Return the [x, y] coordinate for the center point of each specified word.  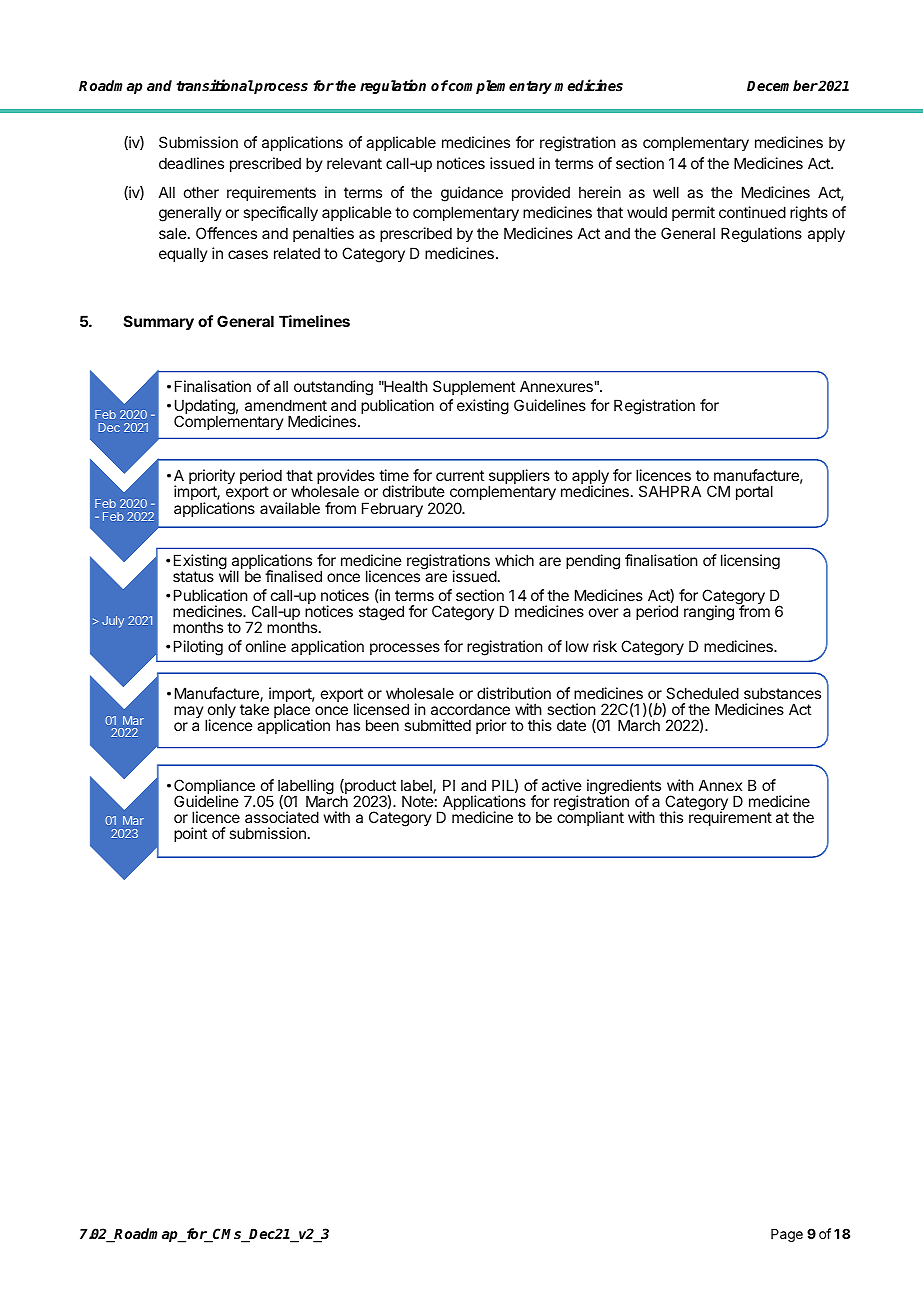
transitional [215, 85]
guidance [472, 194]
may [189, 712]
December [782, 85]
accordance [470, 709]
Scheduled [702, 693]
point [190, 834]
